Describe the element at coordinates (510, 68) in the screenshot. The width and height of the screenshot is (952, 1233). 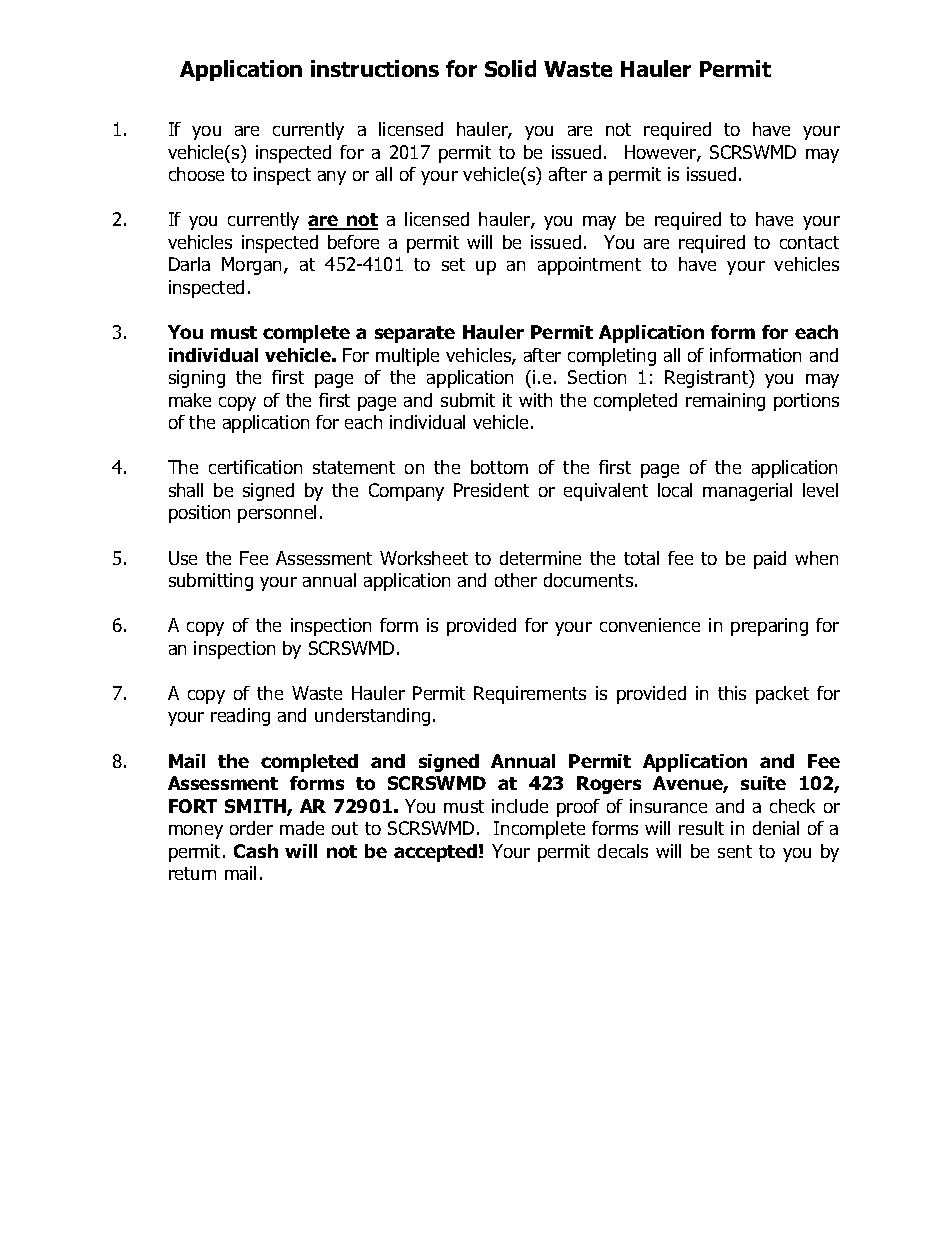
I see `Solid` at that location.
